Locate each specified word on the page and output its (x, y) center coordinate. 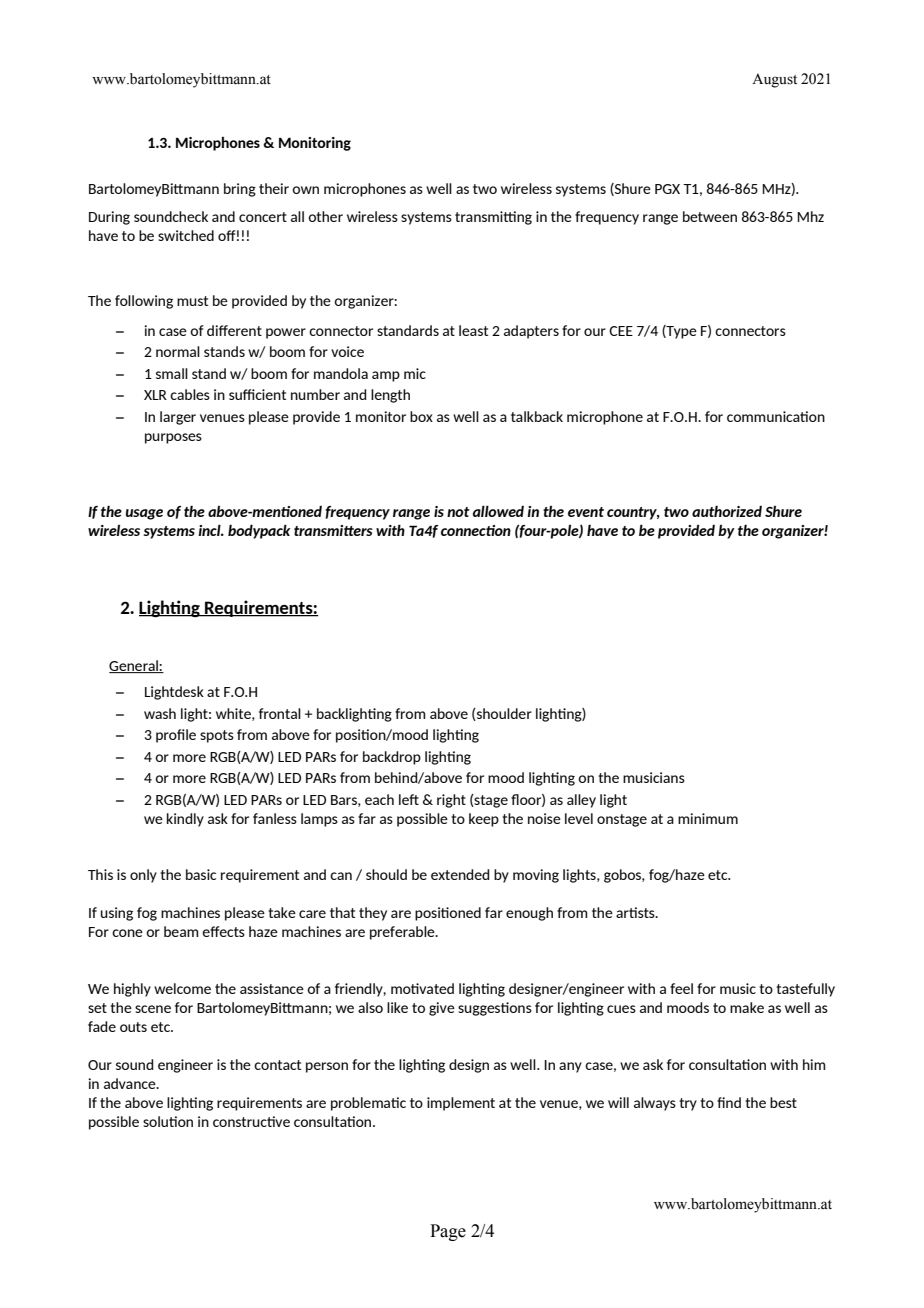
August (774, 80)
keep (484, 820)
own (305, 190)
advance (131, 1083)
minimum (708, 818)
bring (240, 190)
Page (448, 1232)
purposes (173, 438)
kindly (185, 820)
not (458, 512)
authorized (727, 511)
